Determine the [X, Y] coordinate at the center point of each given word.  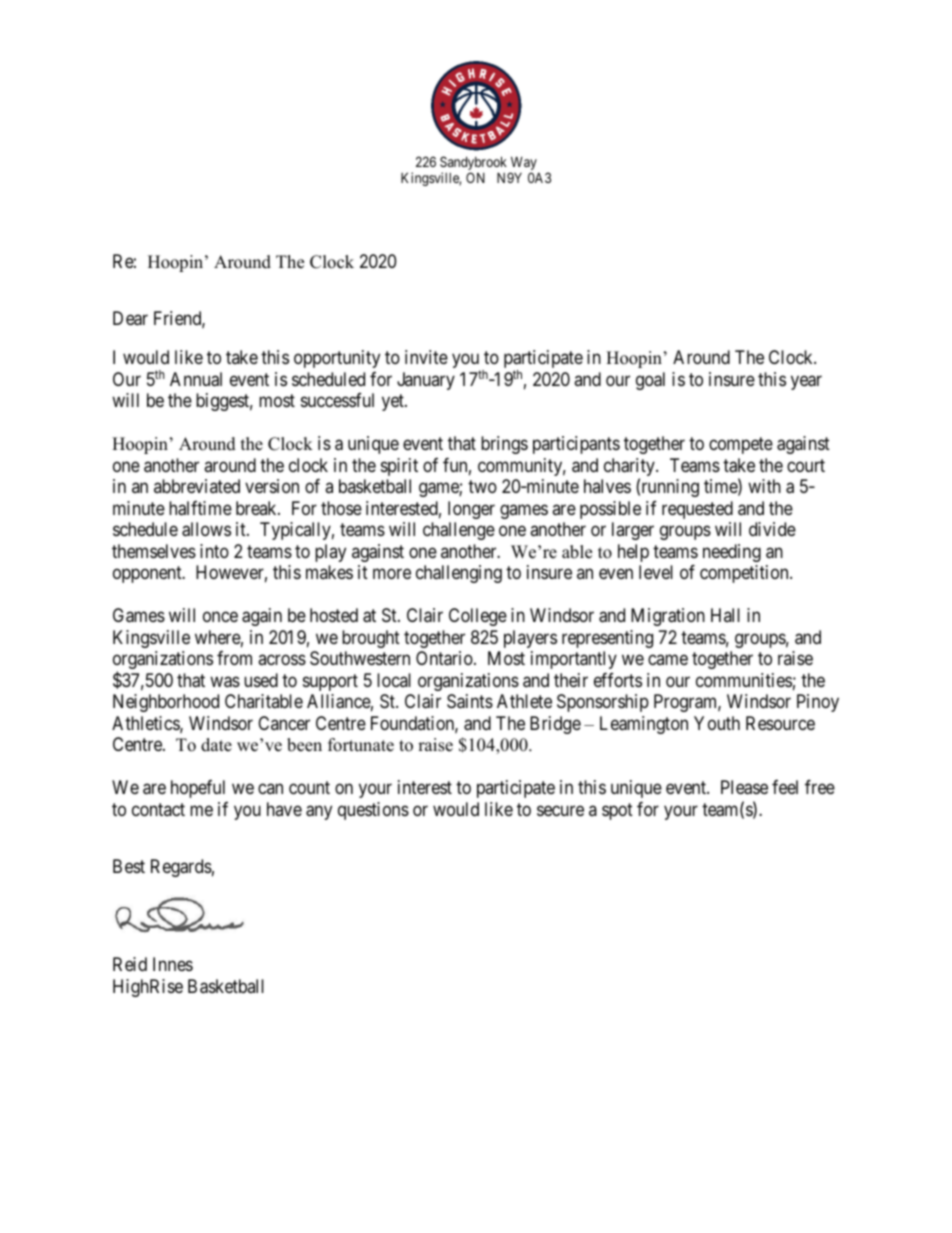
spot [617, 811]
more [392, 574]
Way [523, 164]
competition [745, 574]
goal [650, 381]
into [214, 551]
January [426, 381]
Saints [470, 701]
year [806, 382]
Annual [196, 379]
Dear [130, 318]
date [216, 745]
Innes [173, 964]
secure [560, 810]
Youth [717, 723]
